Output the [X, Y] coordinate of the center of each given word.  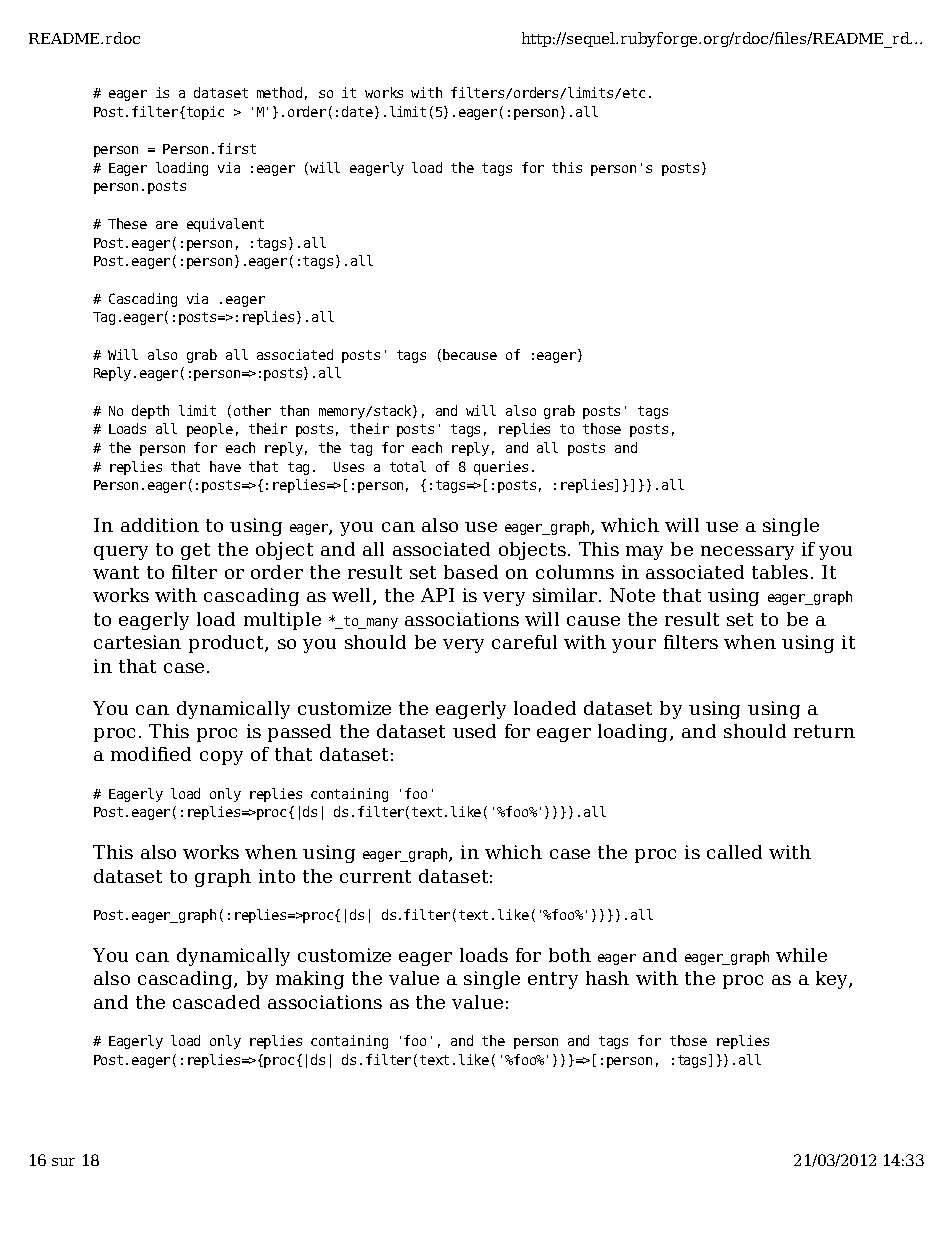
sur [63, 1162]
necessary [747, 553]
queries [501, 468]
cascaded [216, 1002]
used [474, 731]
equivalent [225, 225]
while [801, 955]
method [279, 92]
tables [780, 572]
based [471, 572]
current [375, 876]
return [824, 731]
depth [150, 412]
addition [160, 525]
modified [151, 754]
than [294, 410]
